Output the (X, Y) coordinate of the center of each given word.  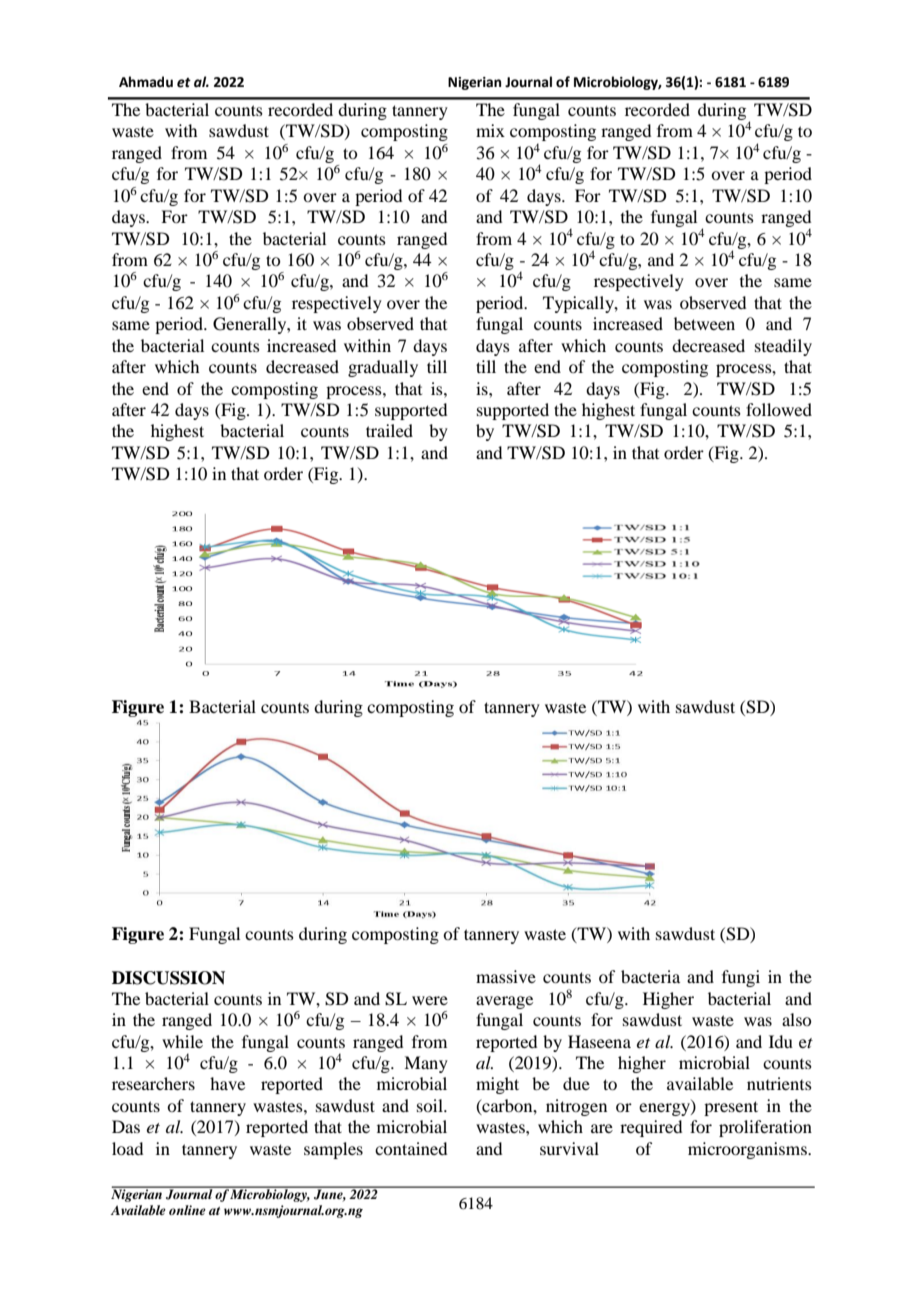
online (187, 1210)
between (704, 323)
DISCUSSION (168, 978)
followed (779, 409)
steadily (783, 347)
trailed (389, 430)
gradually (383, 368)
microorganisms (748, 1150)
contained (411, 1148)
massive (506, 976)
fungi (741, 978)
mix (490, 130)
